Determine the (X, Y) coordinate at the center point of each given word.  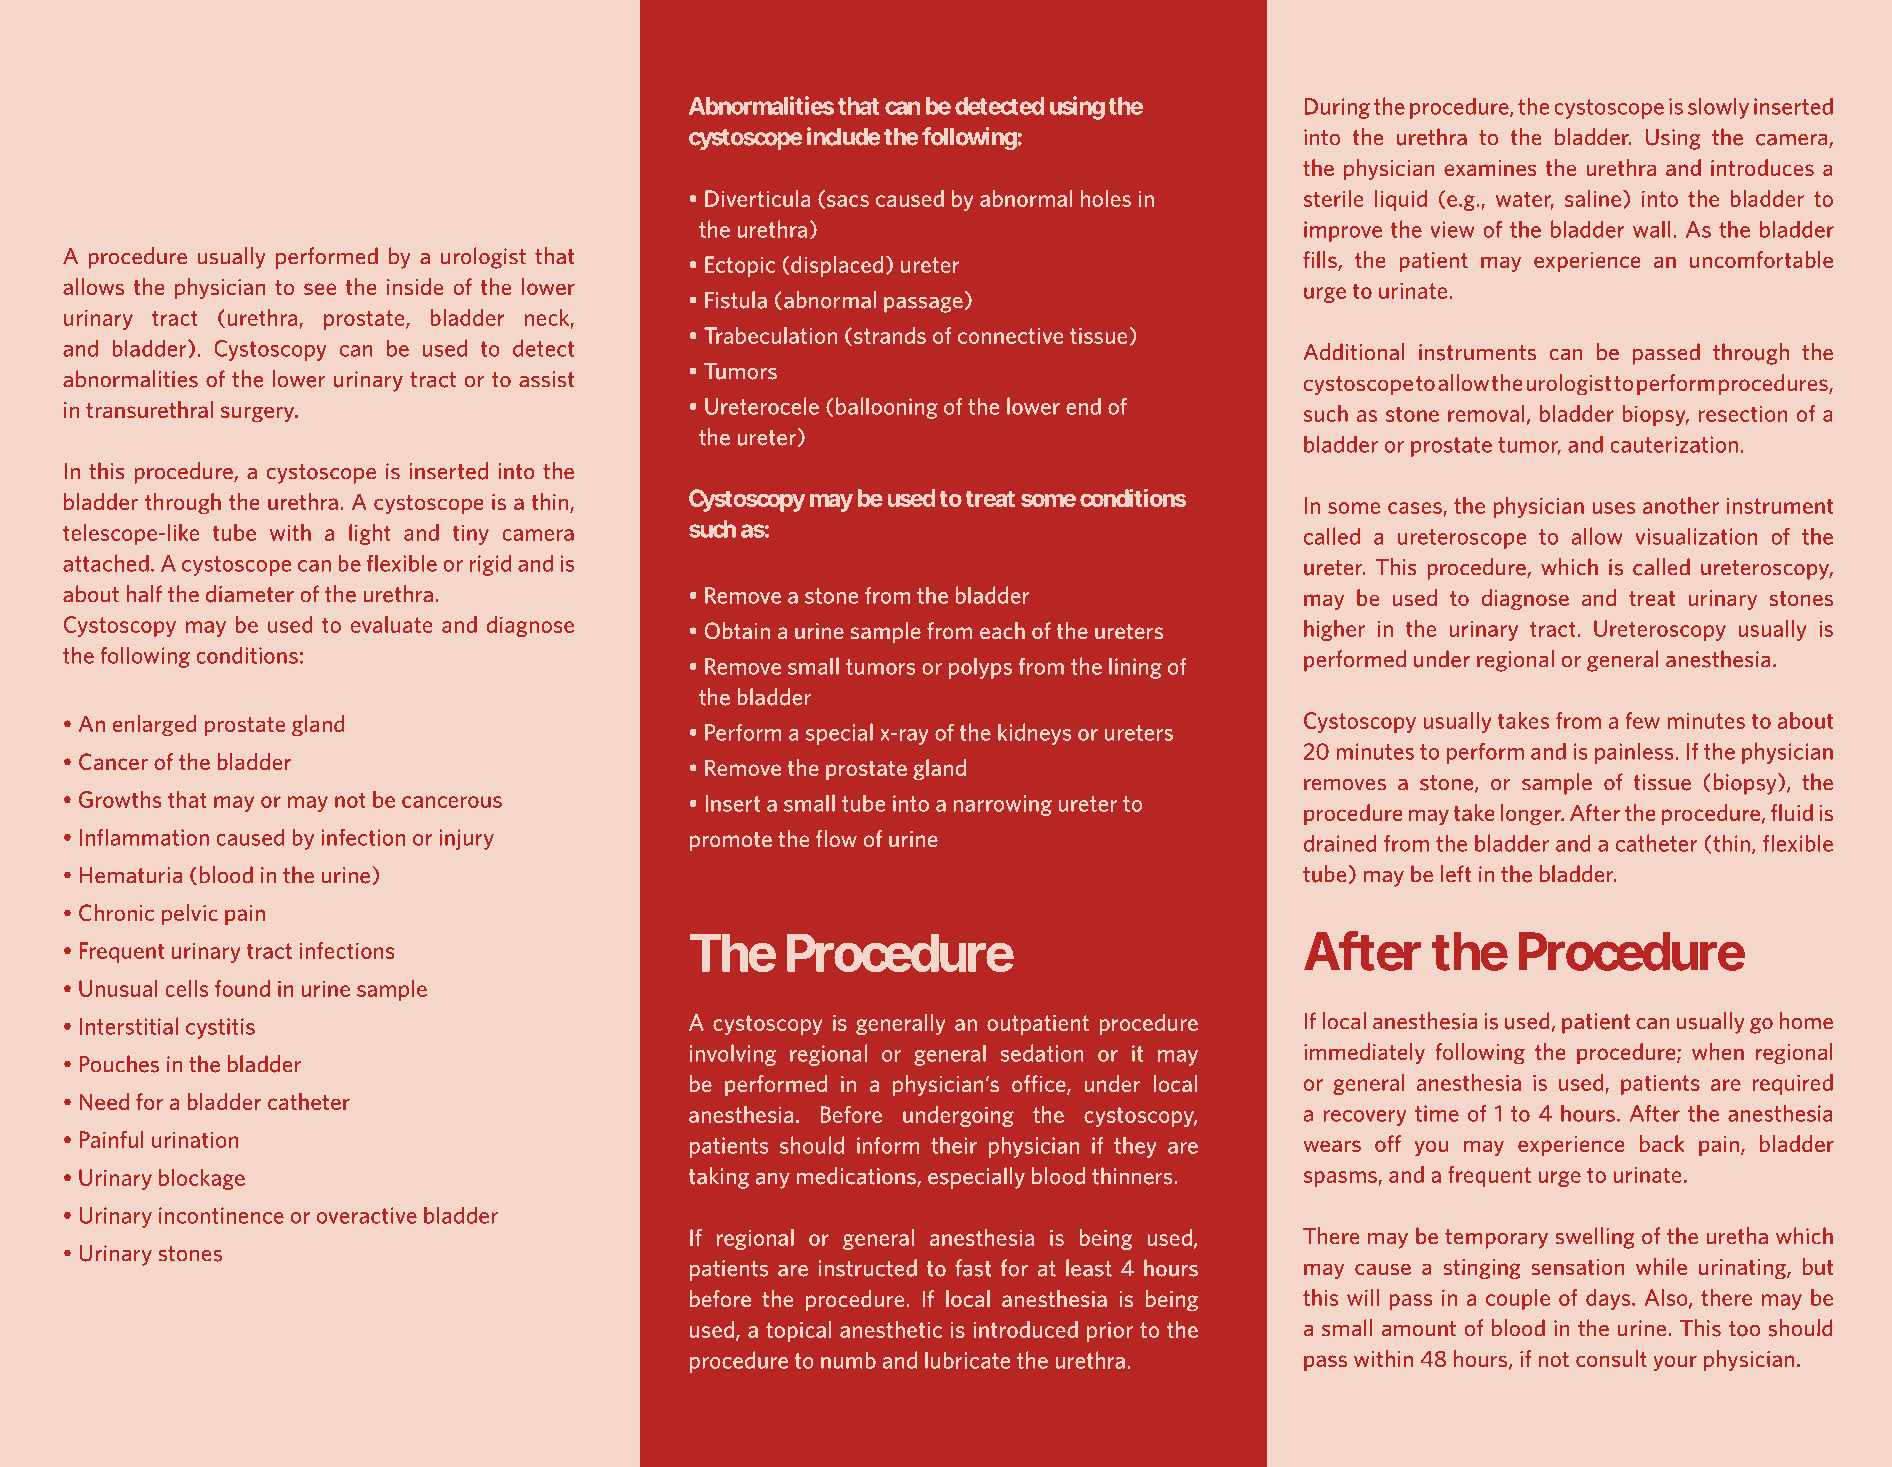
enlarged (154, 725)
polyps (980, 668)
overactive (367, 1215)
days (1609, 1299)
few (1642, 720)
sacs (848, 201)
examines (1490, 168)
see (320, 289)
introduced (1025, 1329)
